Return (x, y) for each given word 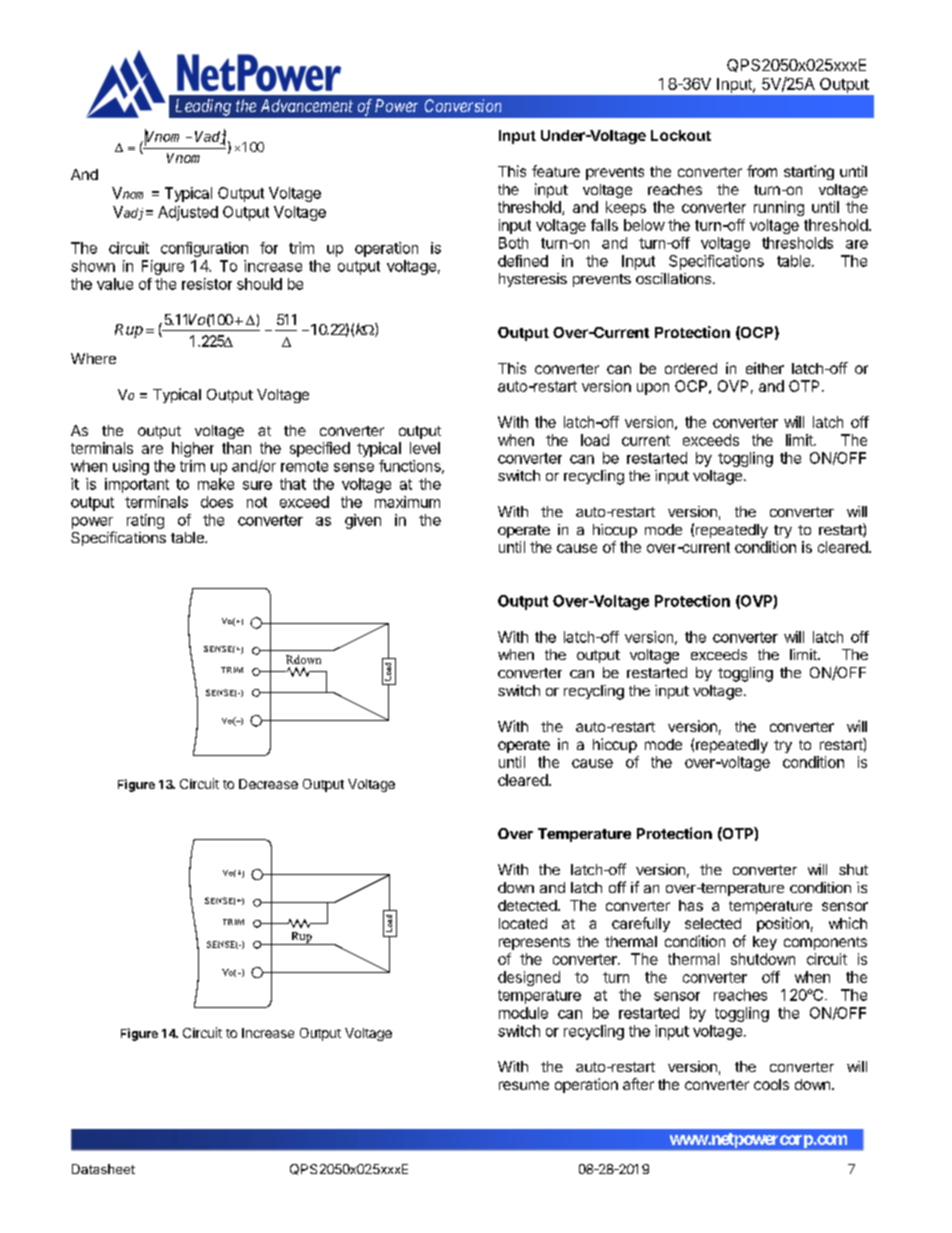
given (363, 521)
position (783, 924)
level (425, 448)
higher (193, 449)
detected (527, 905)
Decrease (268, 784)
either (765, 368)
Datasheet (103, 1169)
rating (145, 521)
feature (556, 171)
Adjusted (188, 213)
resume (524, 1085)
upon (653, 389)
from (762, 171)
